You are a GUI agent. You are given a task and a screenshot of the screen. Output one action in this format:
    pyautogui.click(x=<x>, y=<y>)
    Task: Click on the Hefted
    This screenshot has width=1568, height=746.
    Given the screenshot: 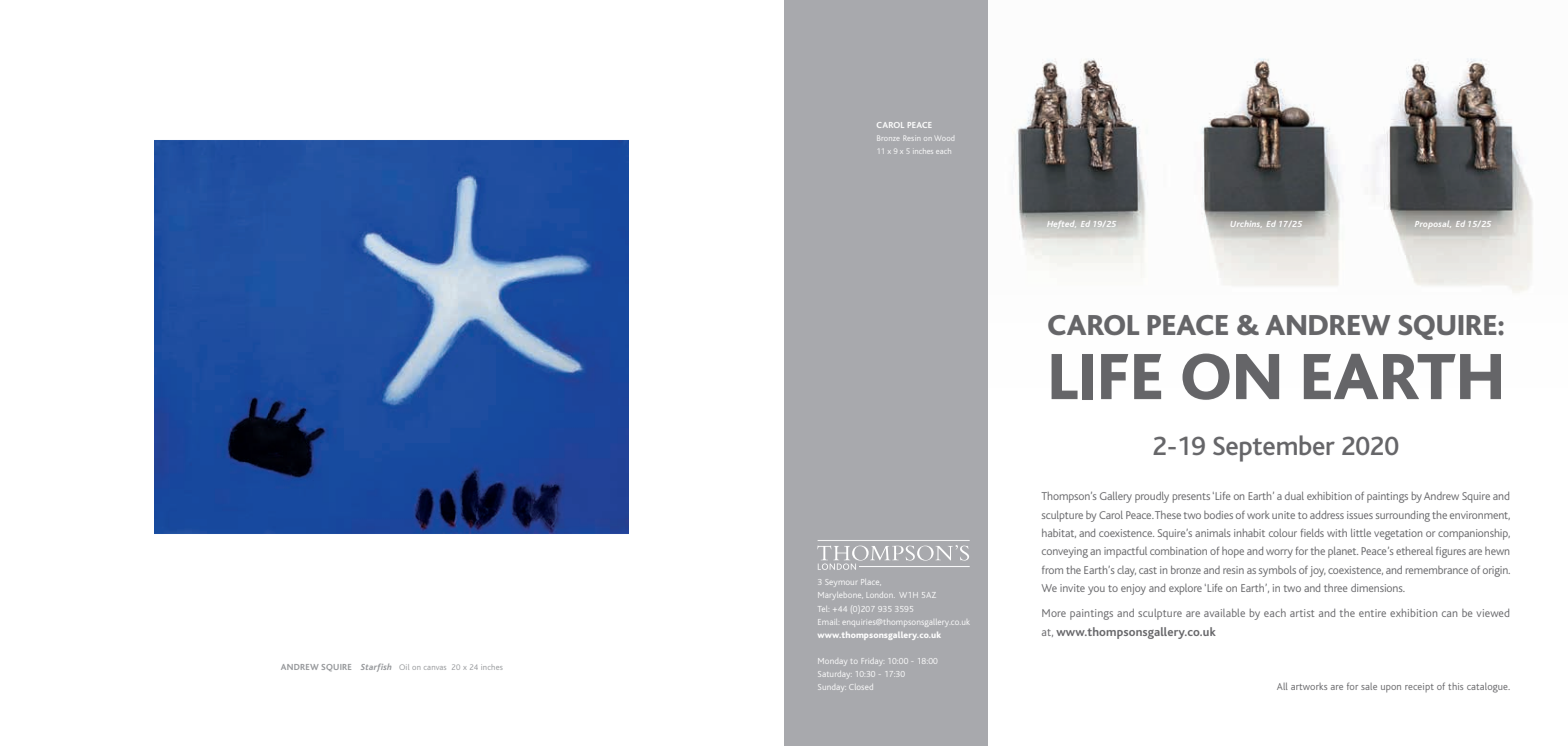 What is the action you would take?
    pyautogui.click(x=1061, y=224)
